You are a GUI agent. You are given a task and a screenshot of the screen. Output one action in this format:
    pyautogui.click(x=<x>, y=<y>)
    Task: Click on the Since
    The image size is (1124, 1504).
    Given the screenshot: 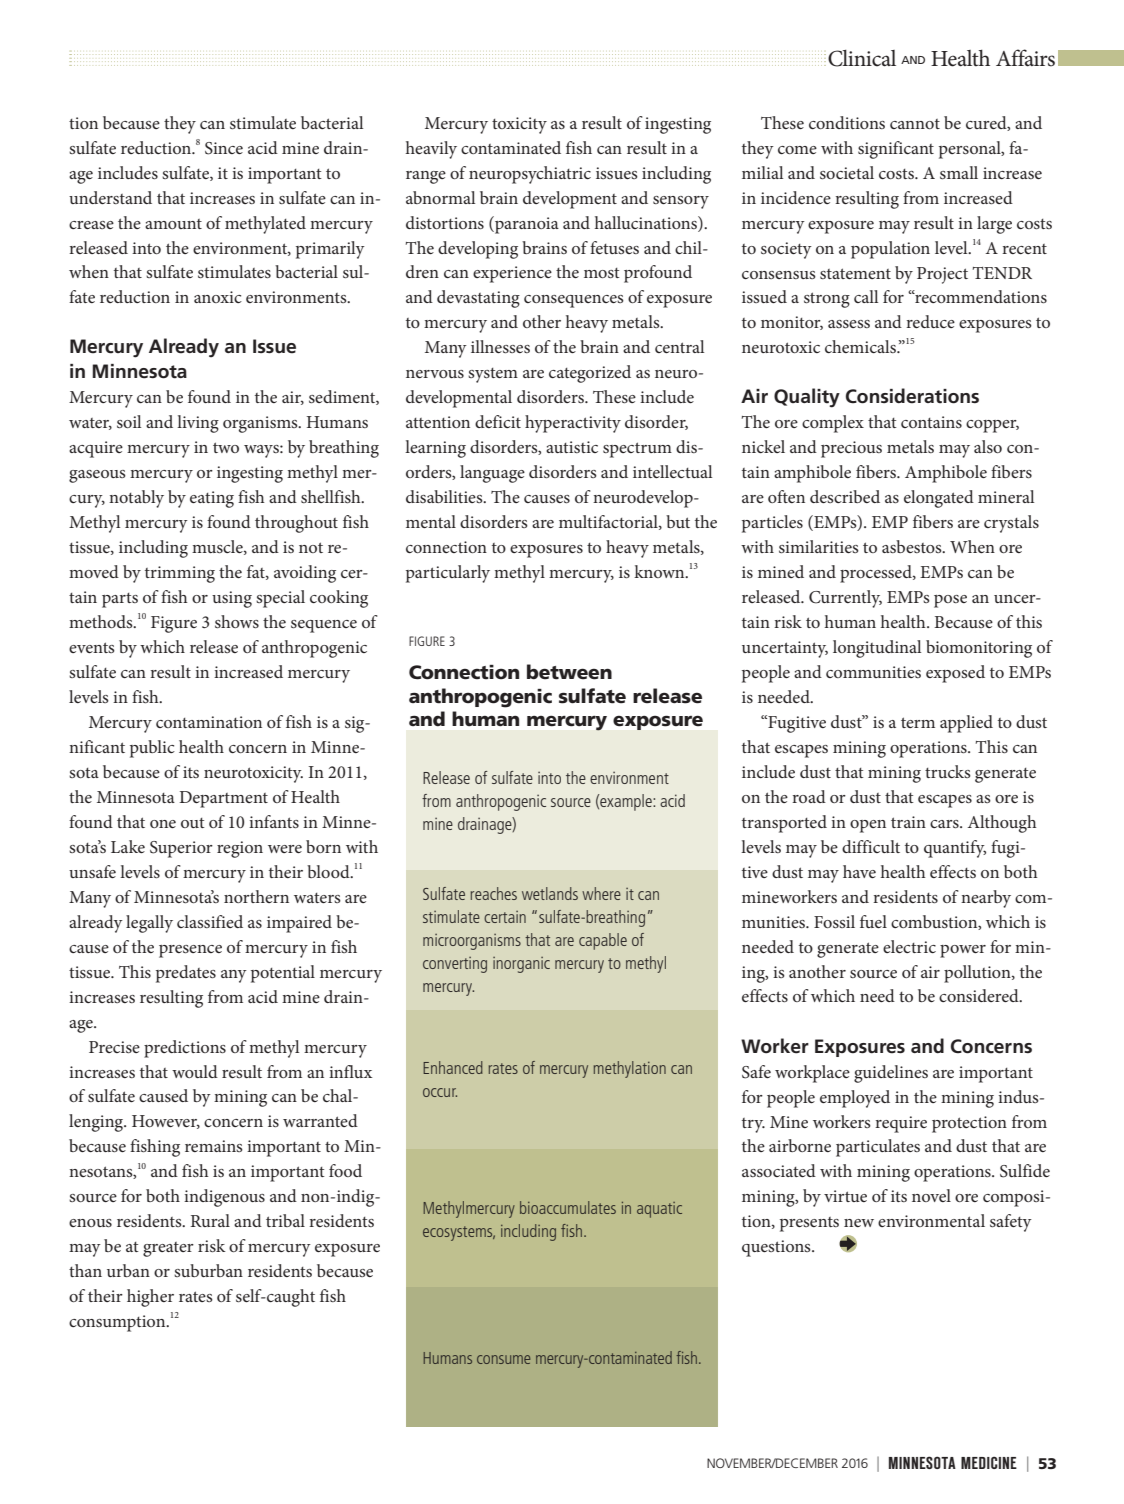 What is the action you would take?
    pyautogui.click(x=224, y=148)
